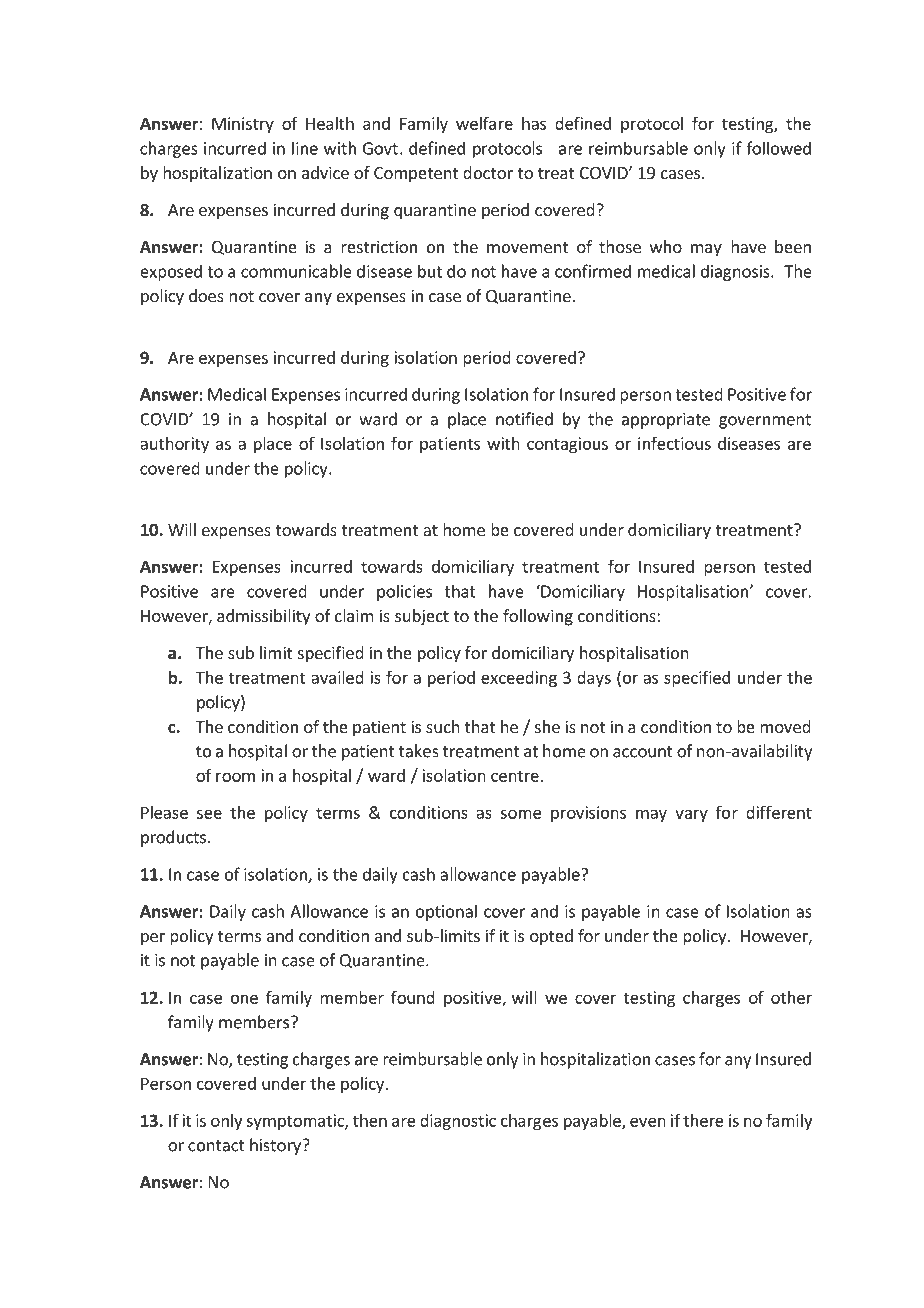  What do you see at coordinates (488, 172) in the image?
I see `doctor` at bounding box center [488, 172].
